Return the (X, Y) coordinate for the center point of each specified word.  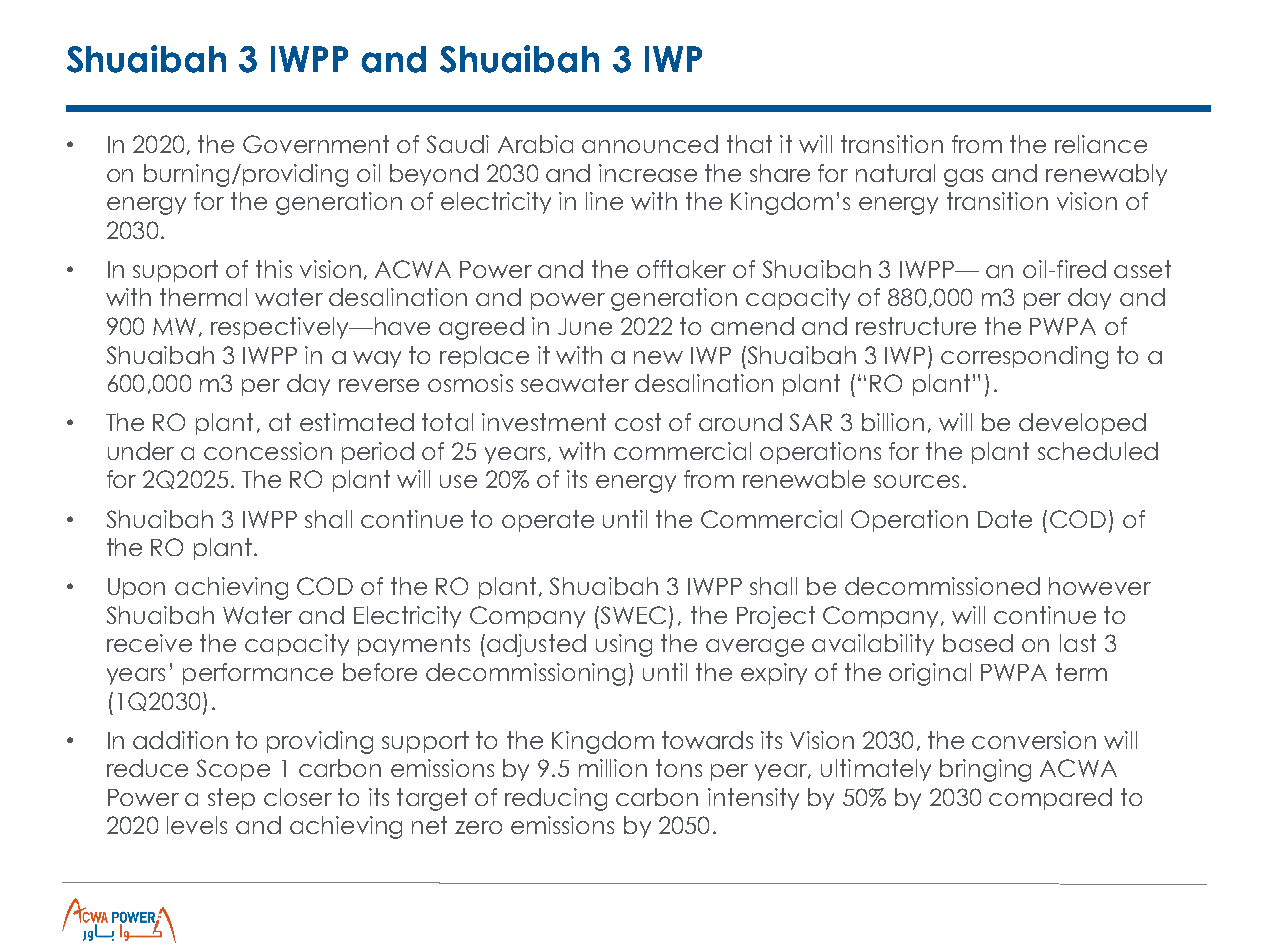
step (231, 799)
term (1081, 672)
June (585, 326)
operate (548, 521)
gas (963, 178)
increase (648, 173)
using (624, 645)
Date (1005, 519)
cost (638, 422)
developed (1082, 424)
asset (1142, 269)
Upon (136, 588)
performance (258, 674)
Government (316, 144)
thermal (203, 297)
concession (268, 451)
